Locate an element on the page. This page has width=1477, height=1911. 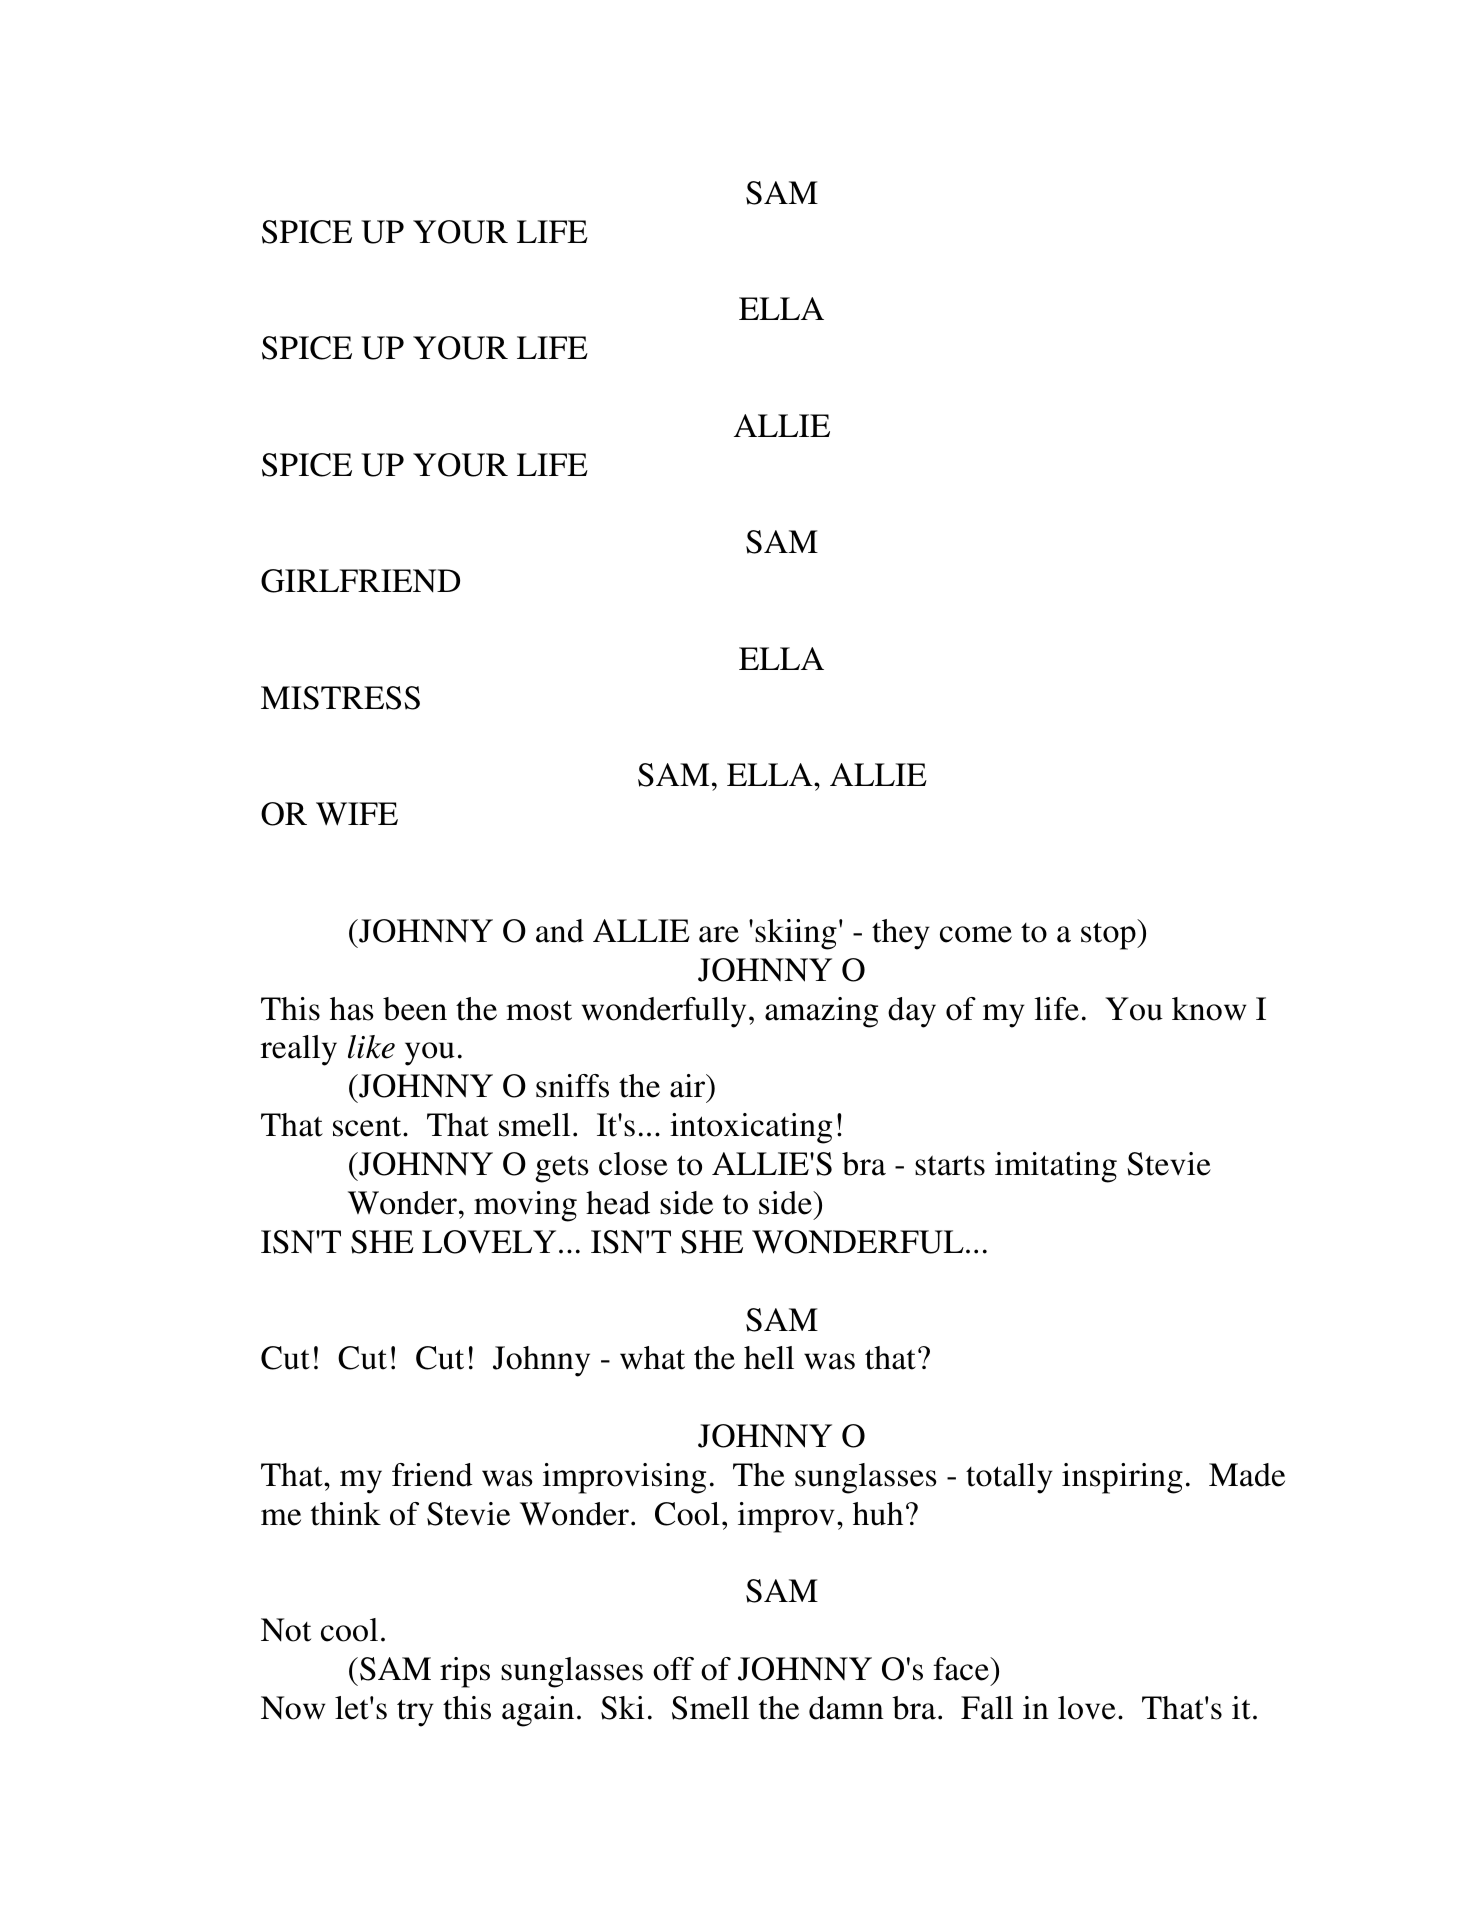
inspiring is located at coordinates (1122, 1478).
